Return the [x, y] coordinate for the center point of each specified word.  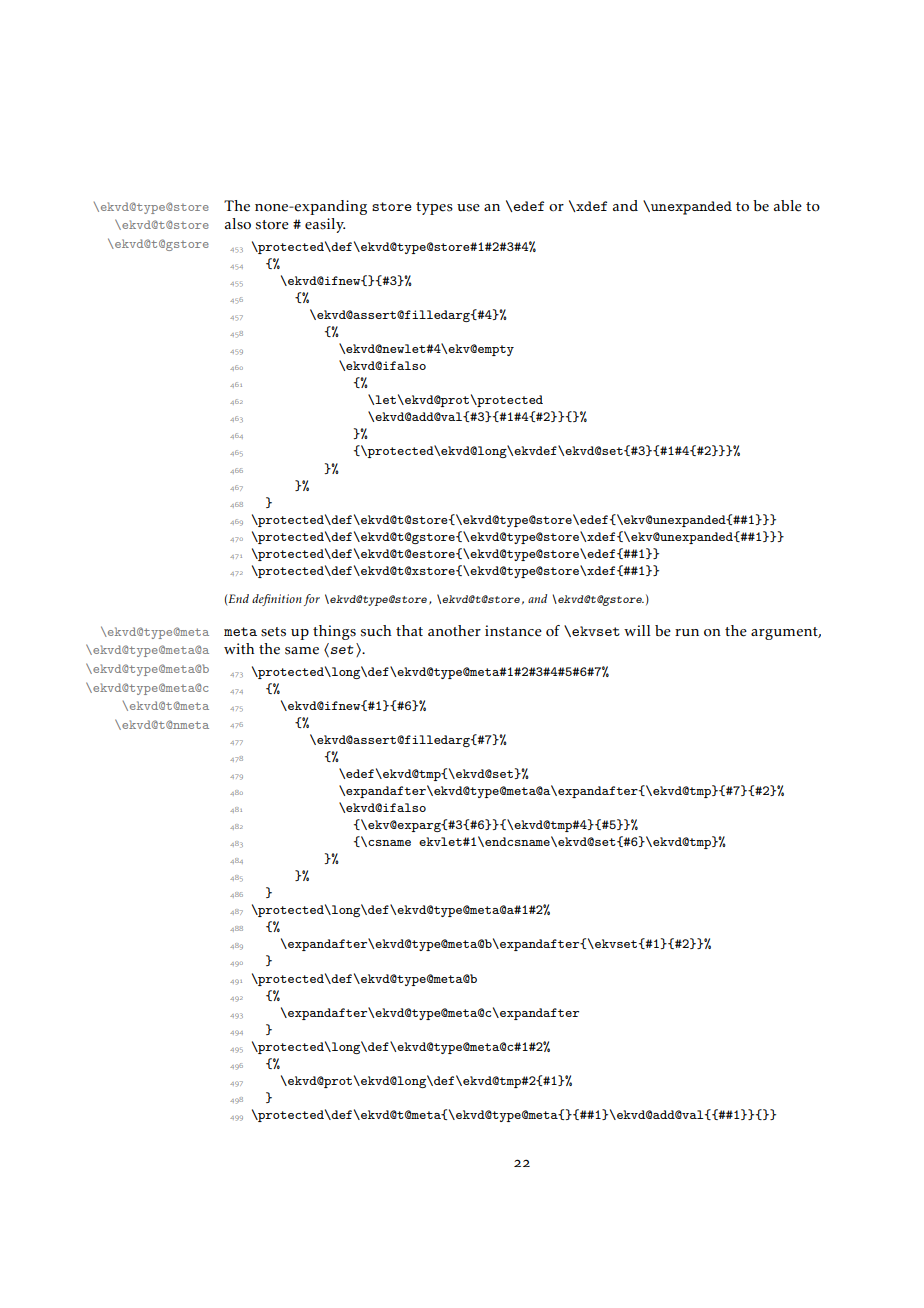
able [788, 206]
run [687, 632]
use [468, 208]
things [334, 632]
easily [325, 225]
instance [513, 631]
